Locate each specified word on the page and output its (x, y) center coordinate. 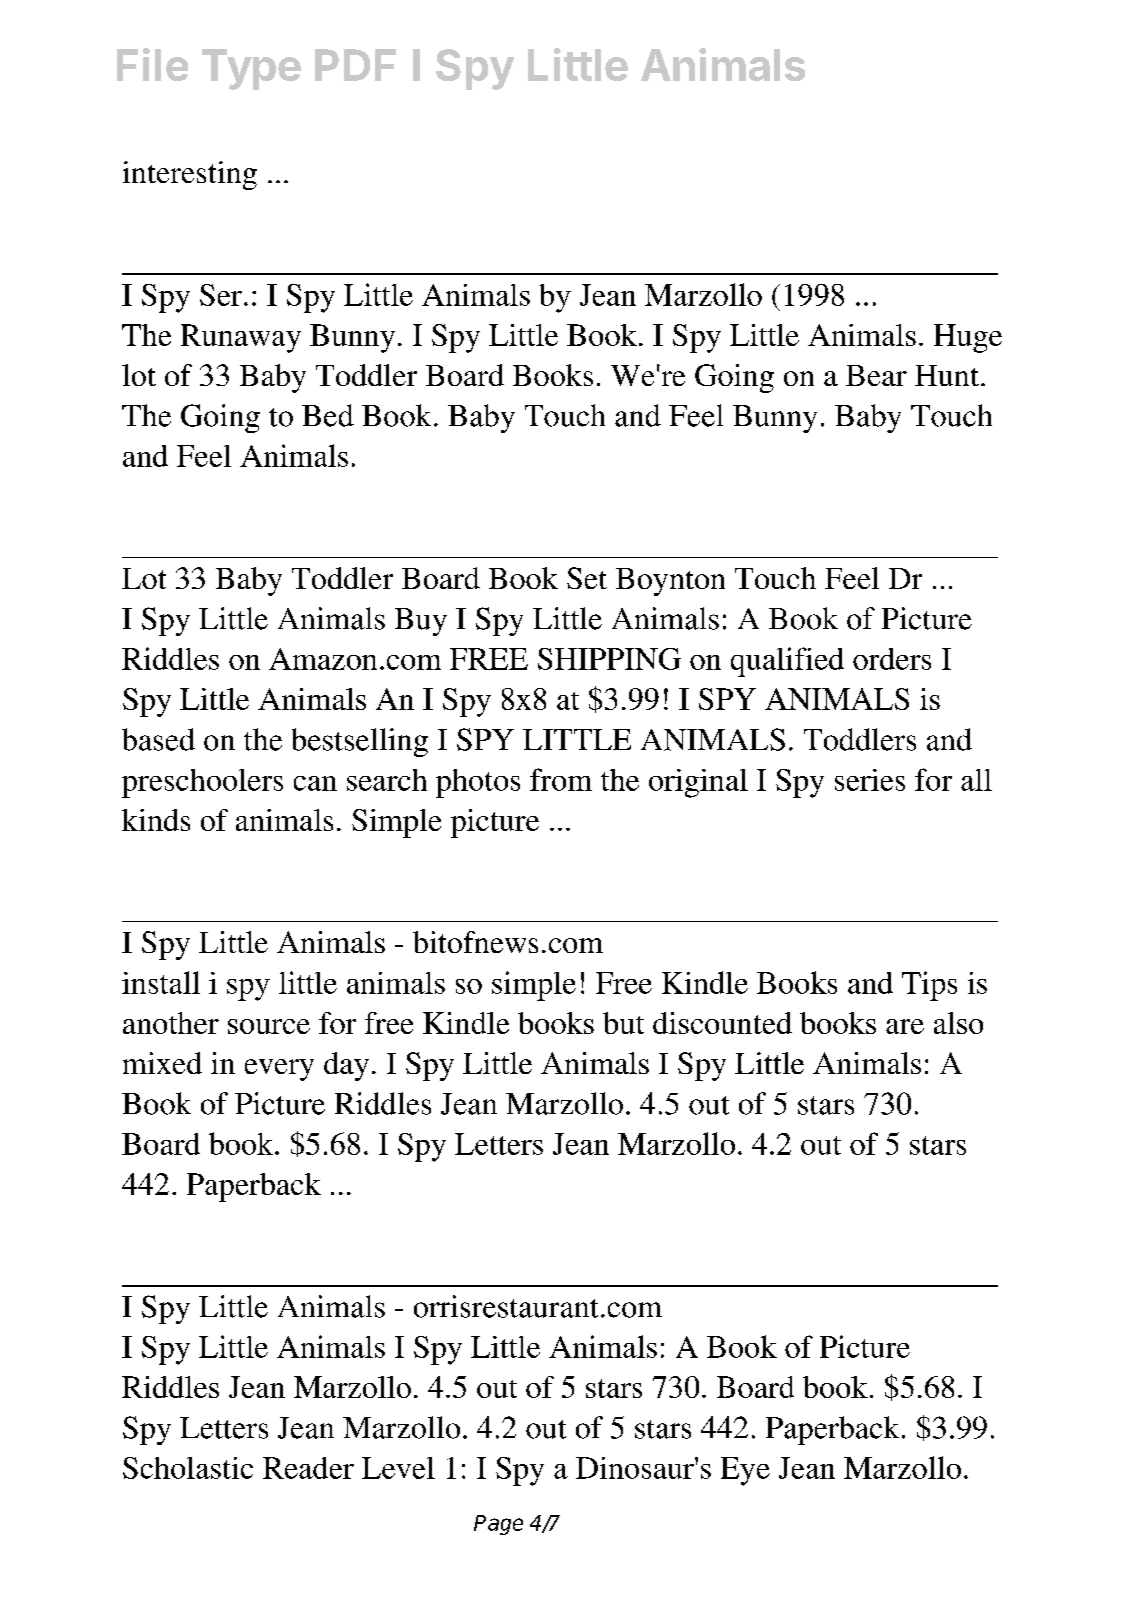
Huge (968, 338)
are (905, 1026)
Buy (421, 622)
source (269, 1026)
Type (251, 69)
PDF (355, 65)
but (623, 1023)
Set (587, 578)
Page (498, 1525)
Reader (308, 1468)
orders (892, 659)
